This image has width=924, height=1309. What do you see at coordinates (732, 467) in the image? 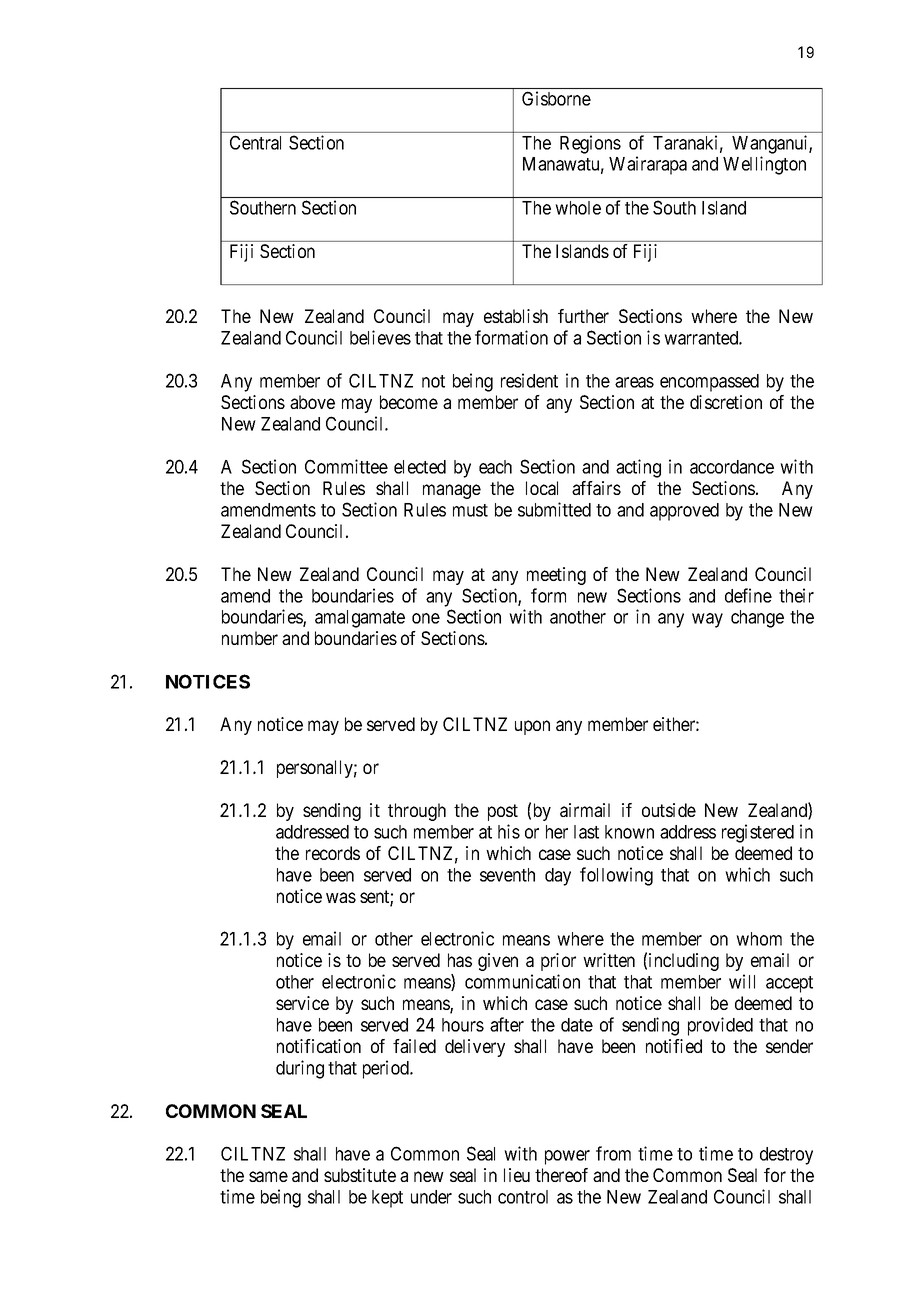
I see `accordance` at bounding box center [732, 467].
